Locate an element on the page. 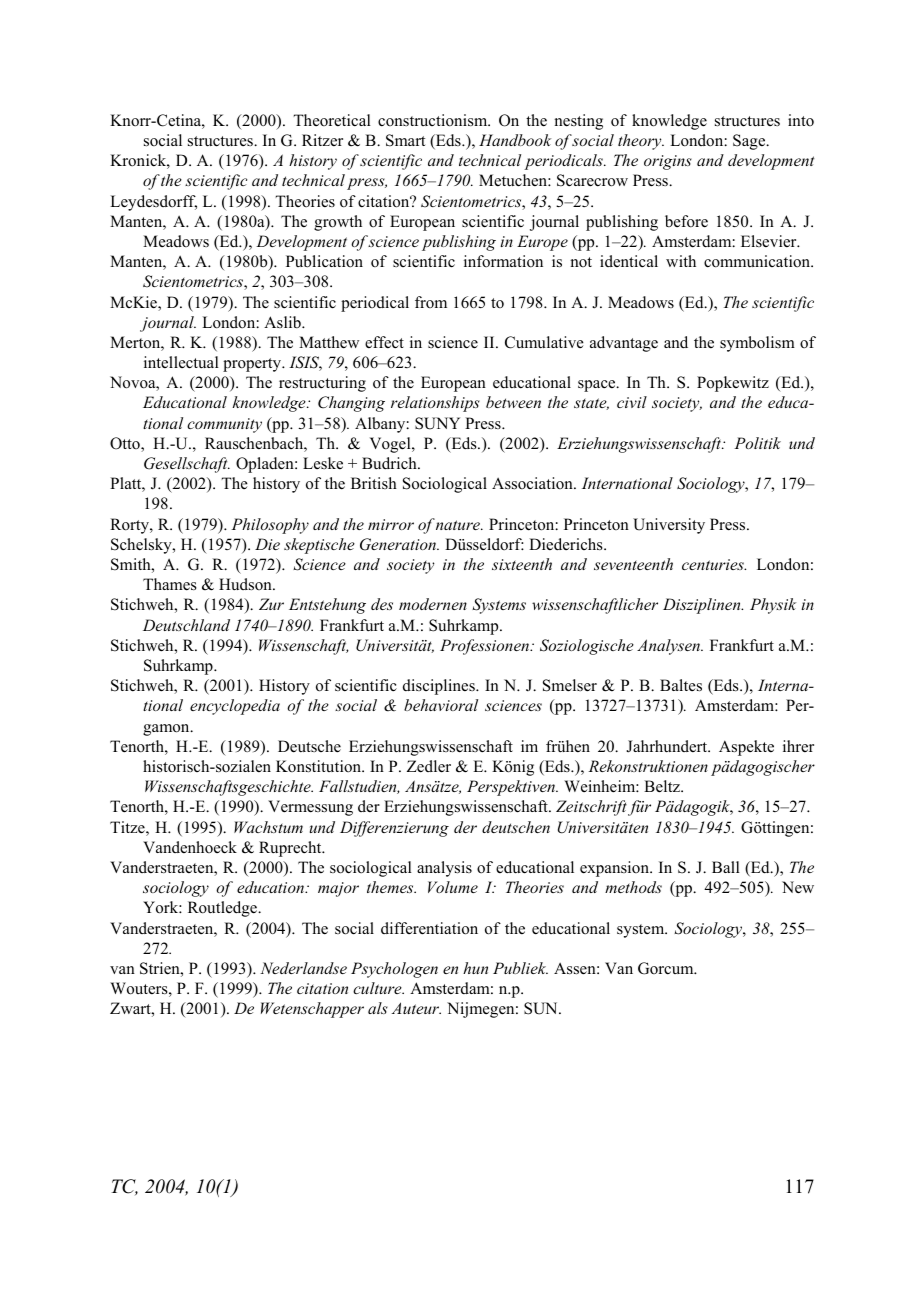 The height and width of the page is (1308, 924). behavioral is located at coordinates (441, 705).
